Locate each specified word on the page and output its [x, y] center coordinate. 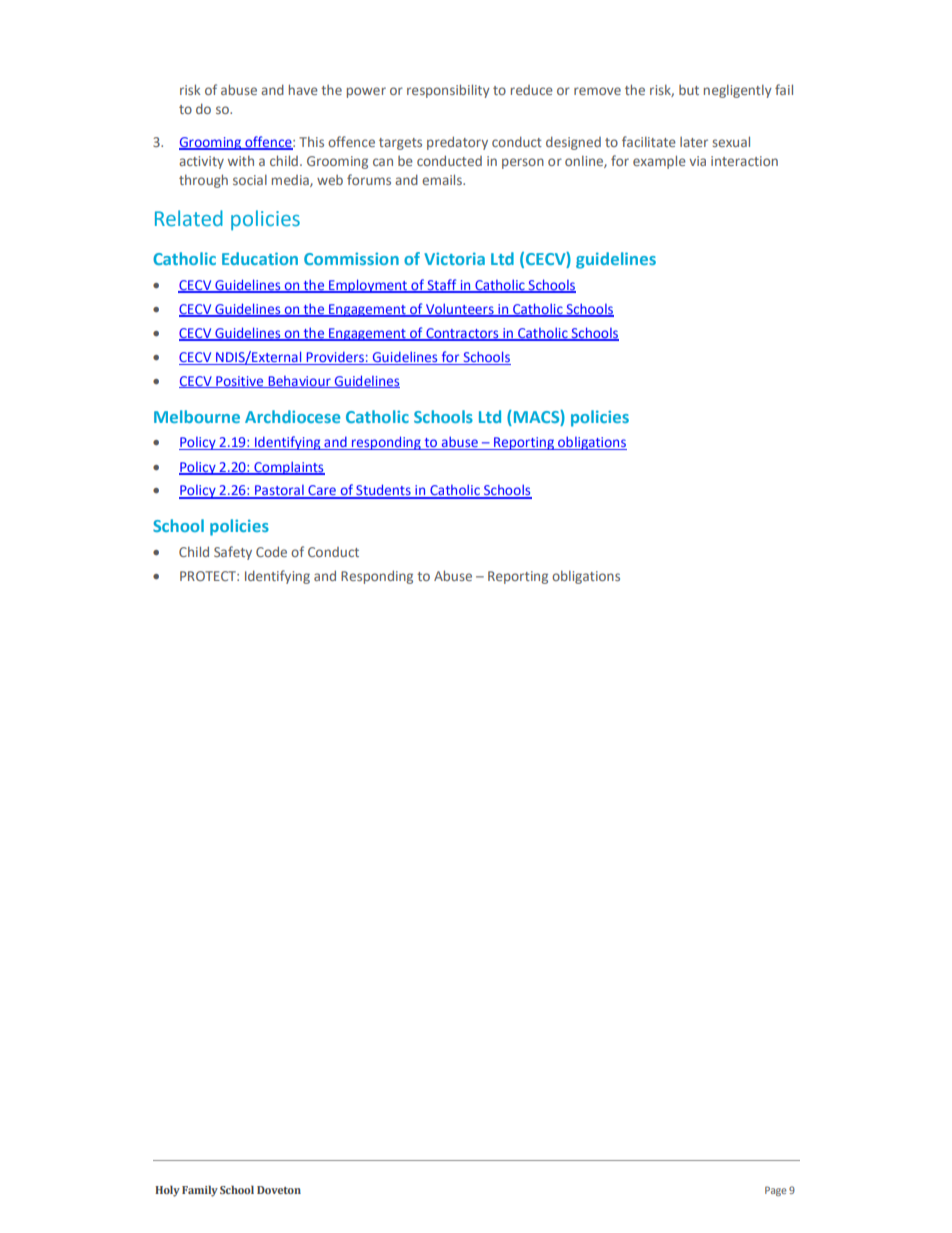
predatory [457, 143]
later [694, 142]
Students [383, 491]
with [241, 161]
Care [322, 491]
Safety [233, 553]
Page [776, 1191]
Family [200, 1191]
